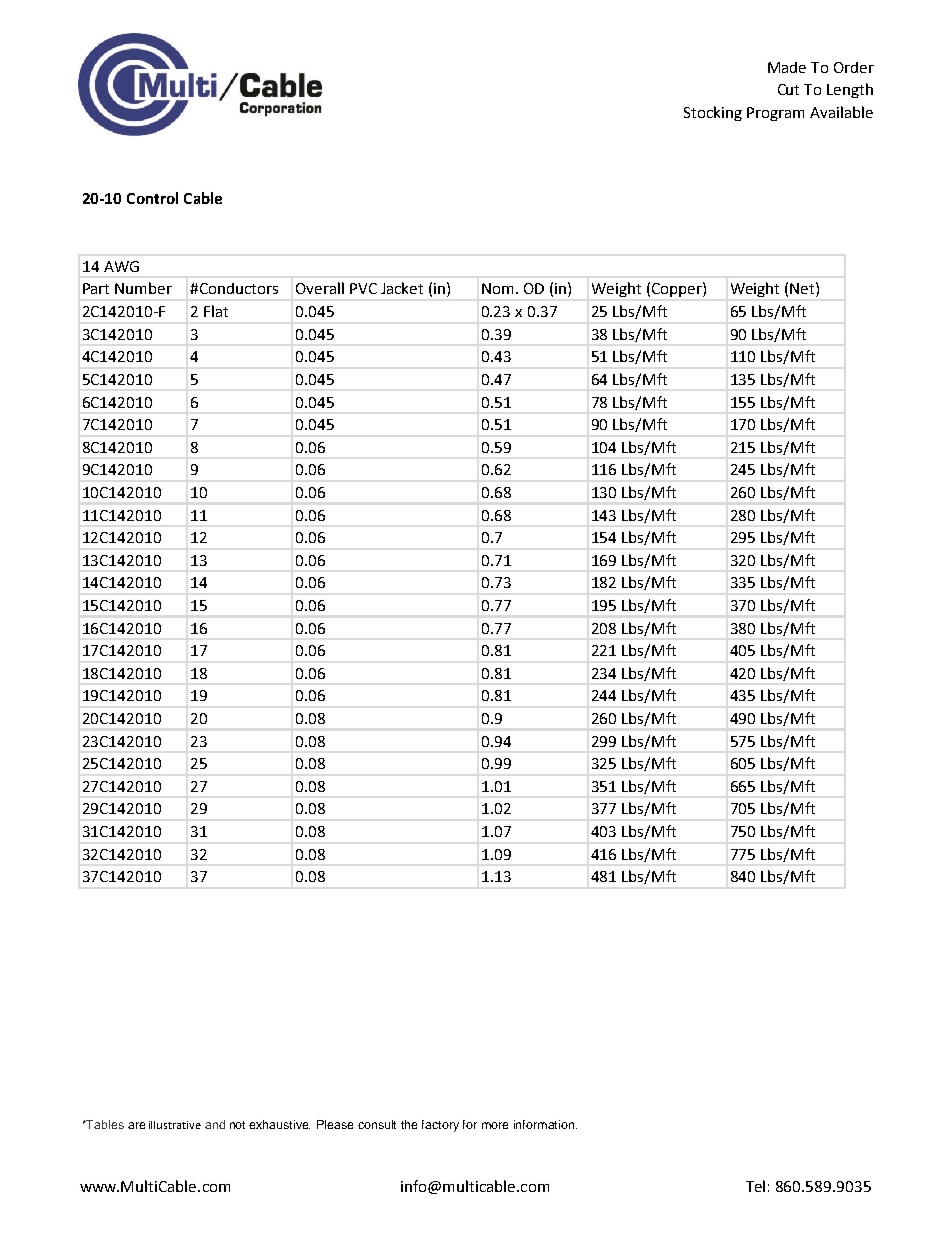 Image resolution: width=952 pixels, height=1233 pixels. I want to click on illustrative, so click(175, 1125).
